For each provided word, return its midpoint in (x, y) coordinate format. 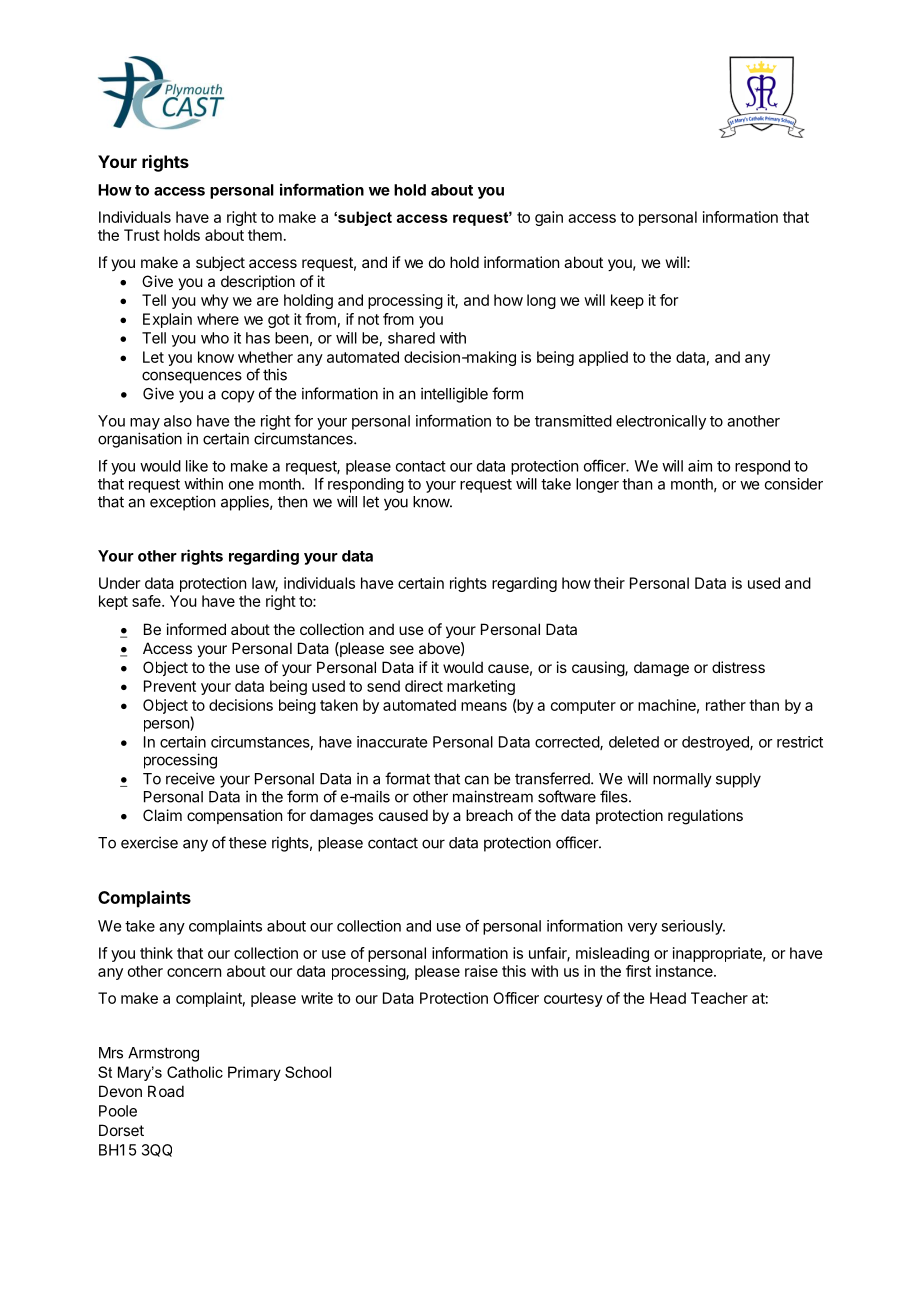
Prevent (170, 686)
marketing (481, 687)
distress (738, 667)
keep (627, 301)
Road (166, 1091)
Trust (142, 235)
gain (549, 218)
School (308, 1072)
